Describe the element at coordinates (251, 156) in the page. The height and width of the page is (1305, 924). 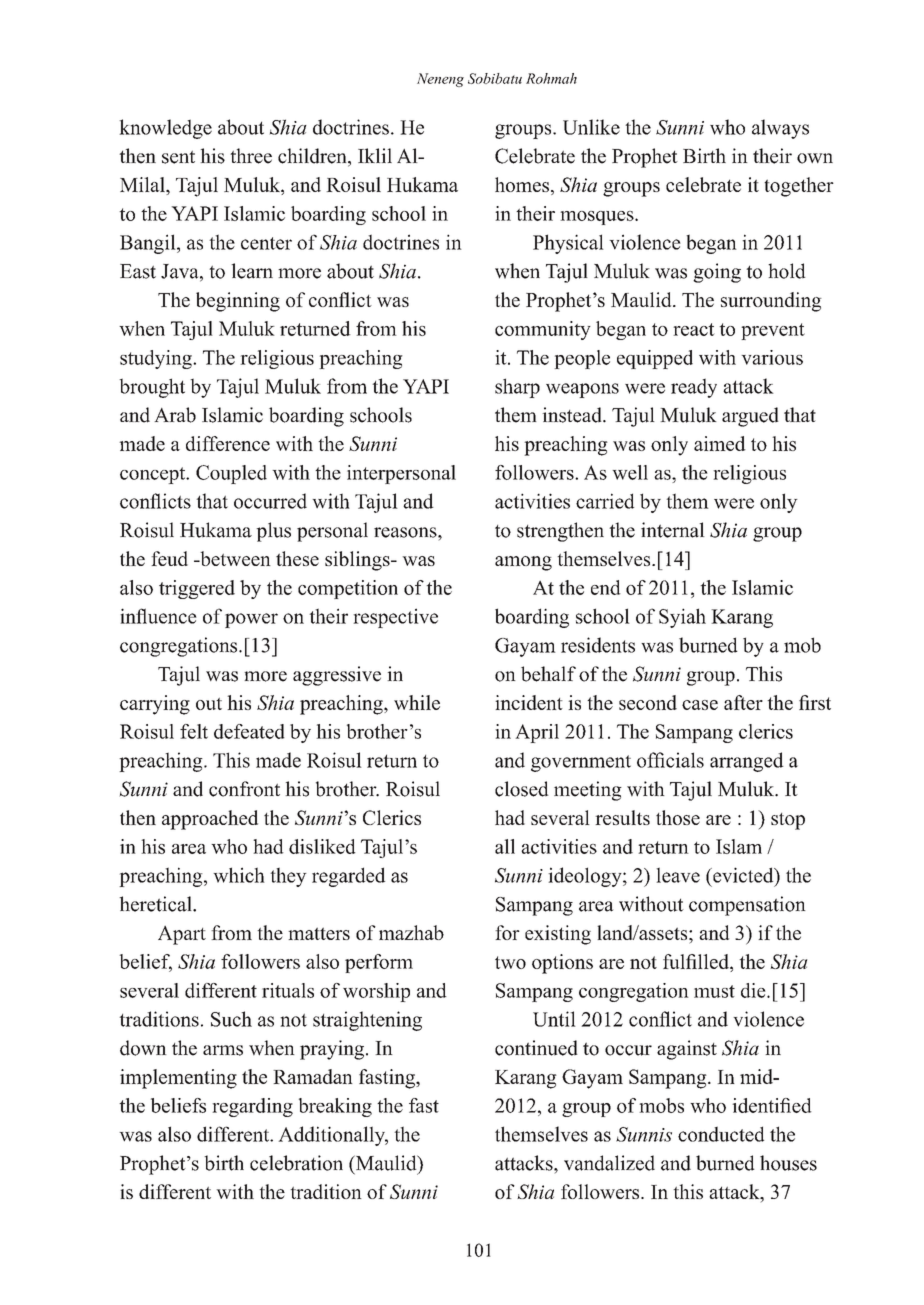
I see `three` at that location.
